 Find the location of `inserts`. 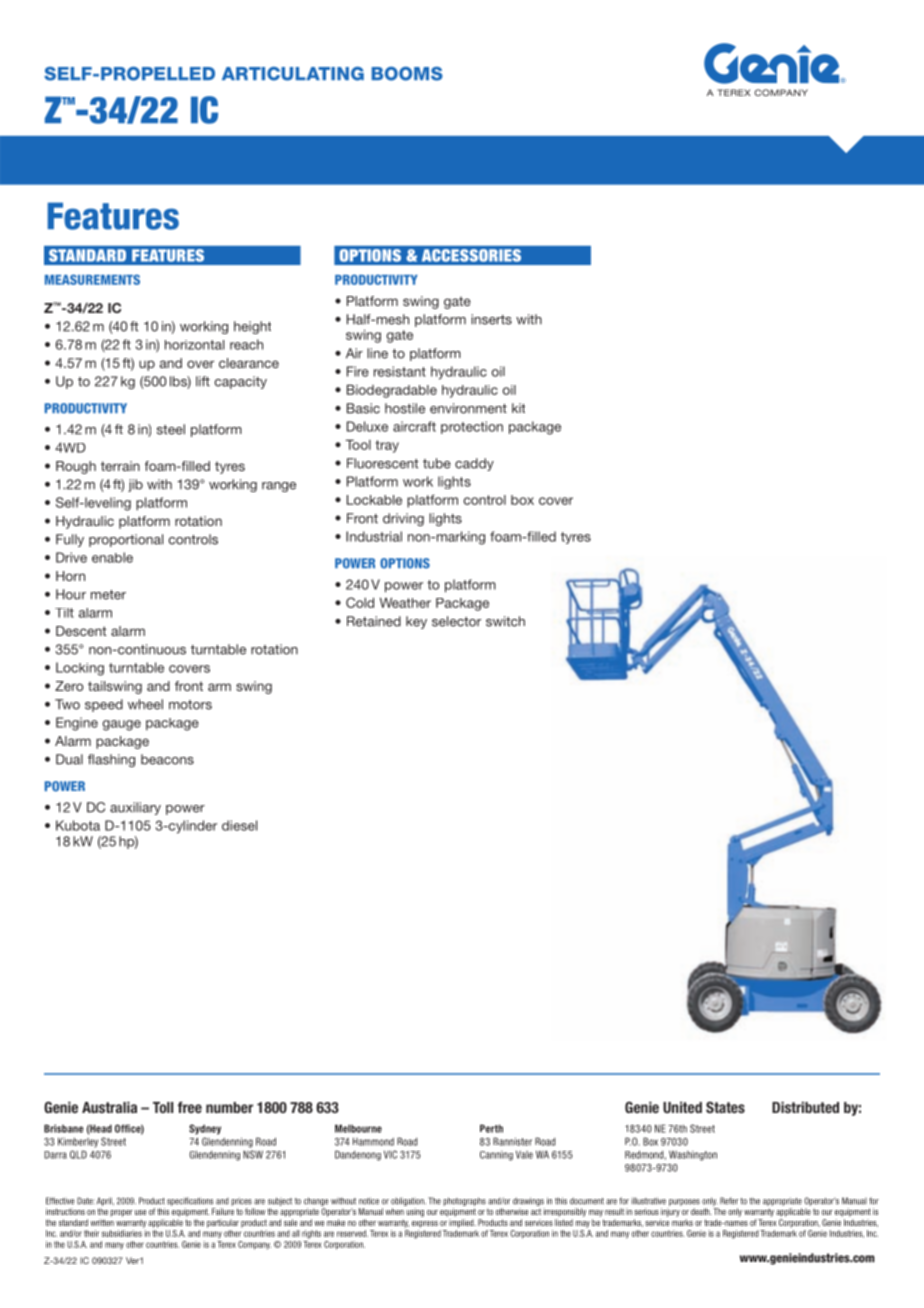

inserts is located at coordinates (491, 319).
